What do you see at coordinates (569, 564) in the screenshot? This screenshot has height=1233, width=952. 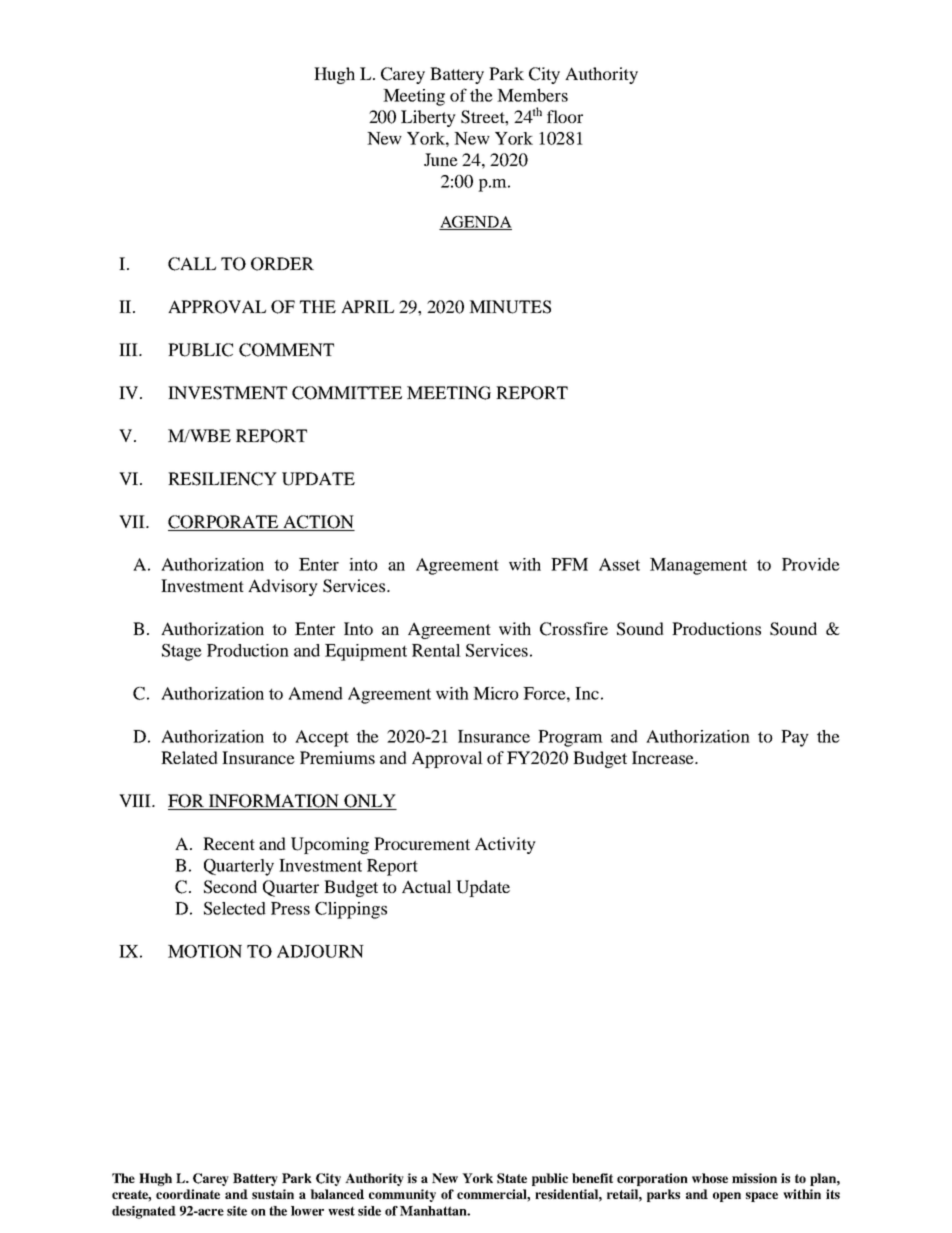 I see `PFM` at bounding box center [569, 564].
